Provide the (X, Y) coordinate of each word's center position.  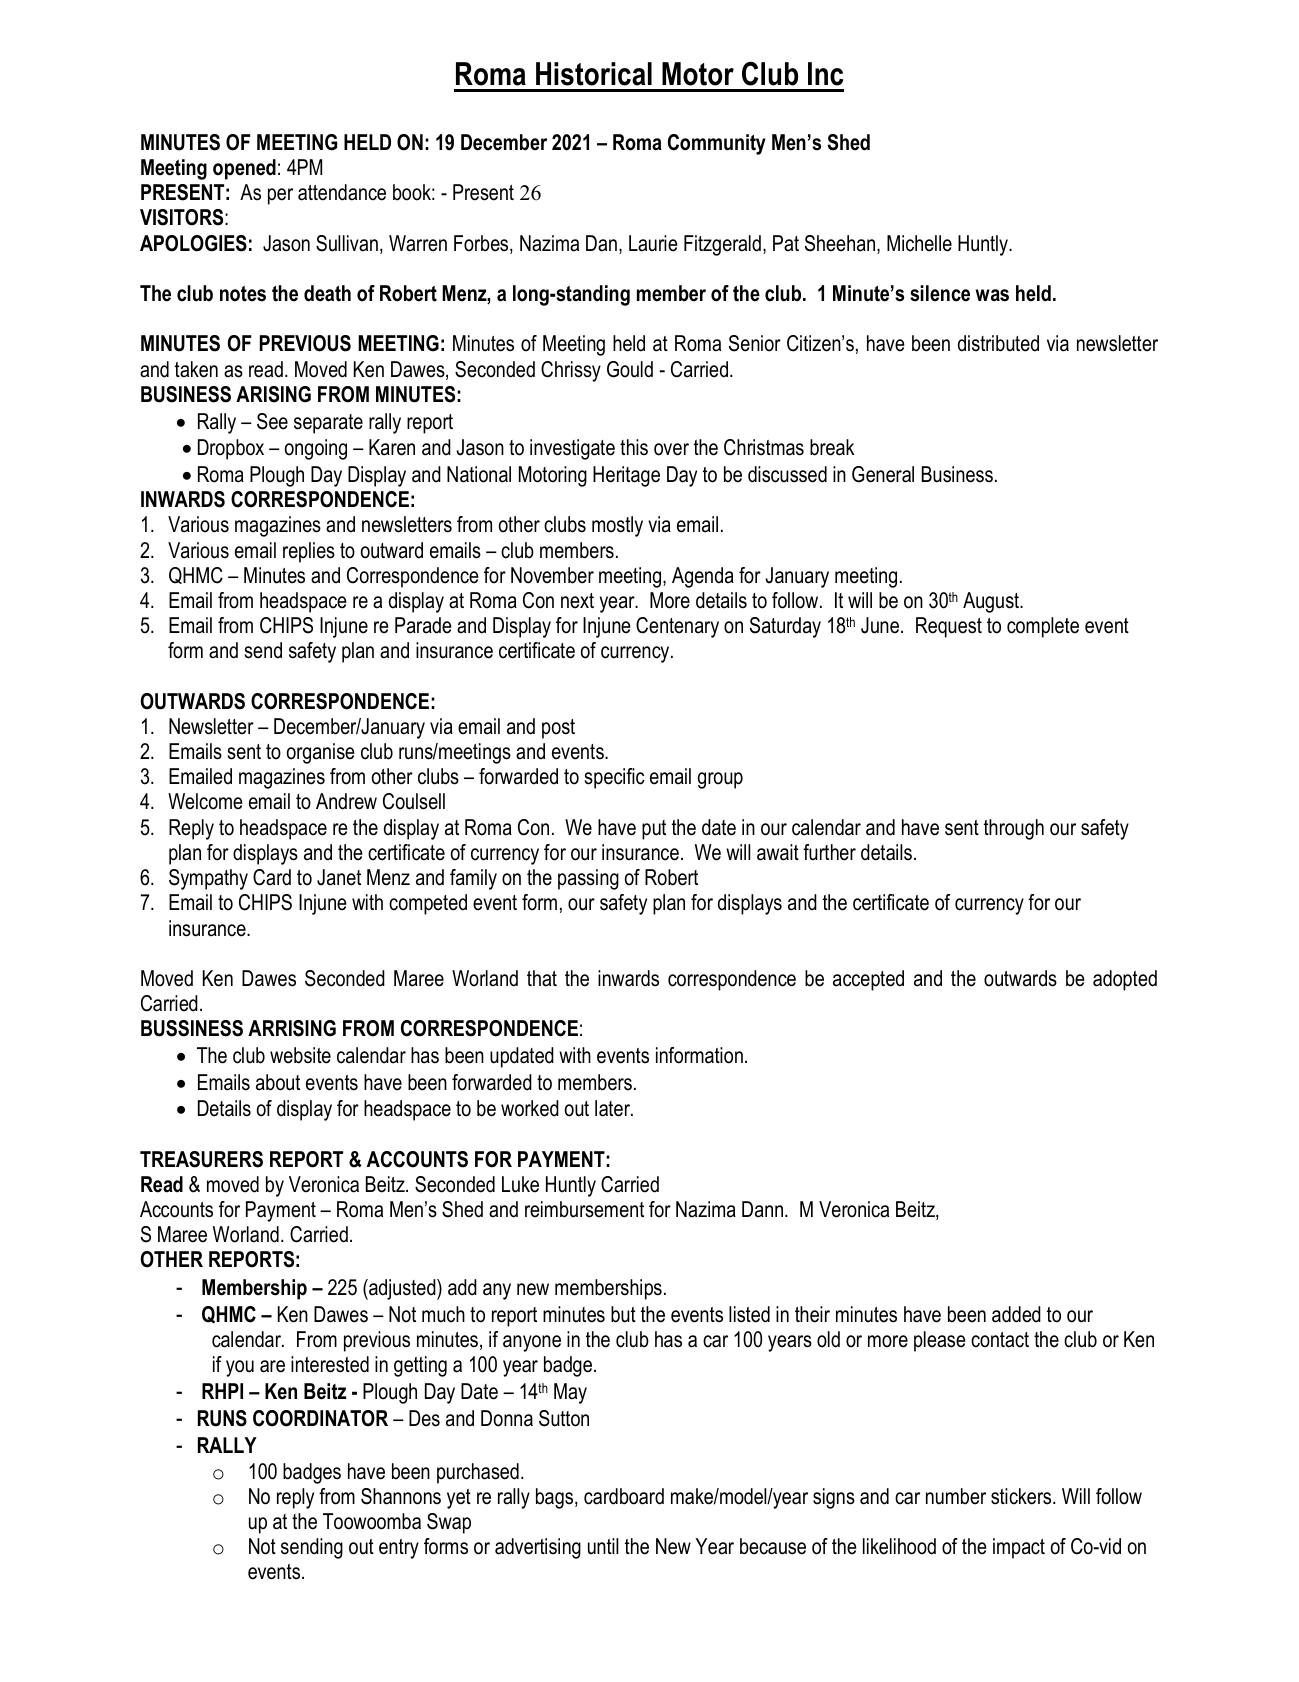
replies (309, 552)
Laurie (653, 243)
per (280, 196)
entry (399, 1549)
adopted (1125, 980)
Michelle (919, 243)
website (300, 1055)
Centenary (677, 627)
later (613, 1108)
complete (1043, 627)
